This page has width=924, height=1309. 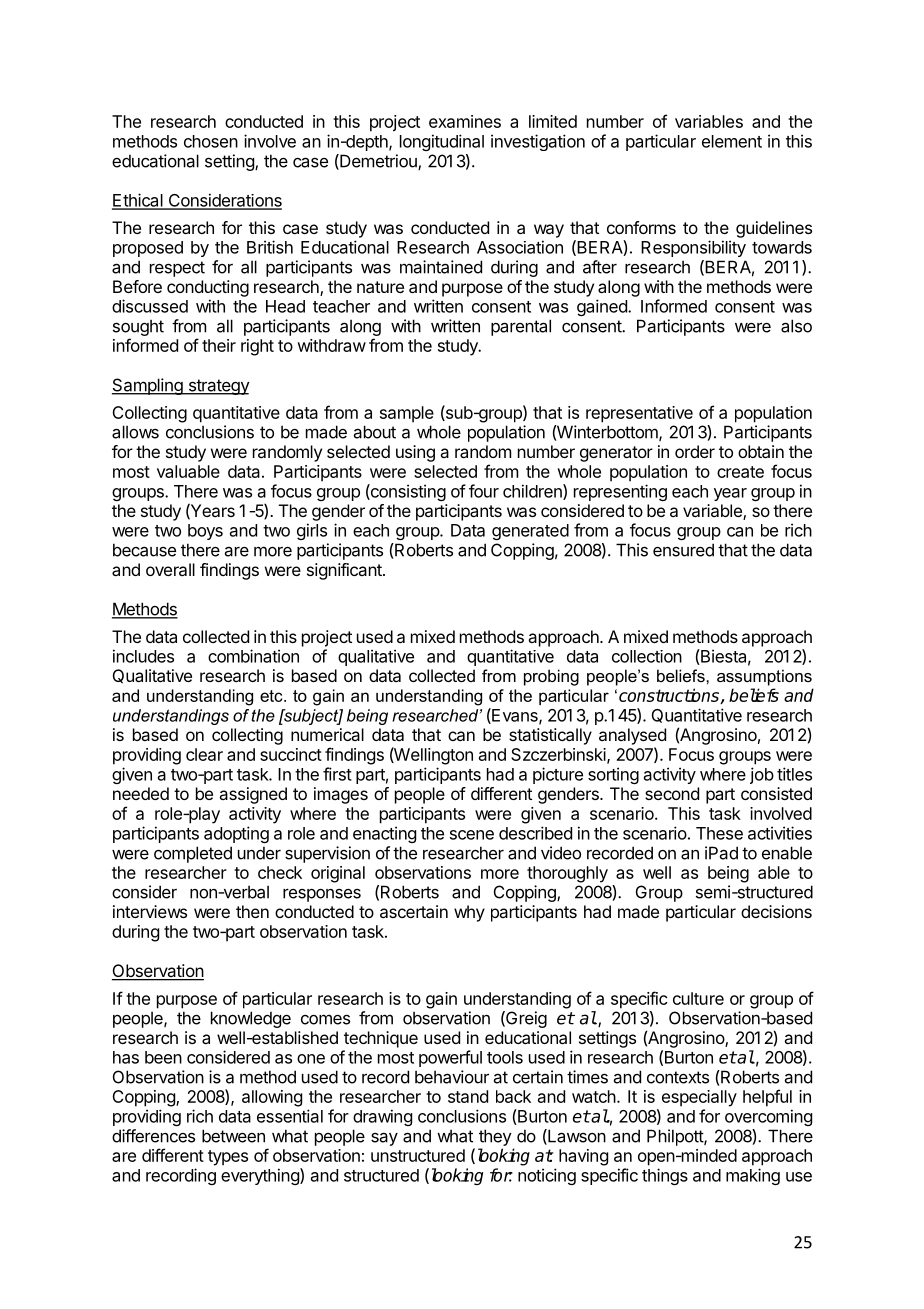 I want to click on types, so click(x=228, y=1158).
